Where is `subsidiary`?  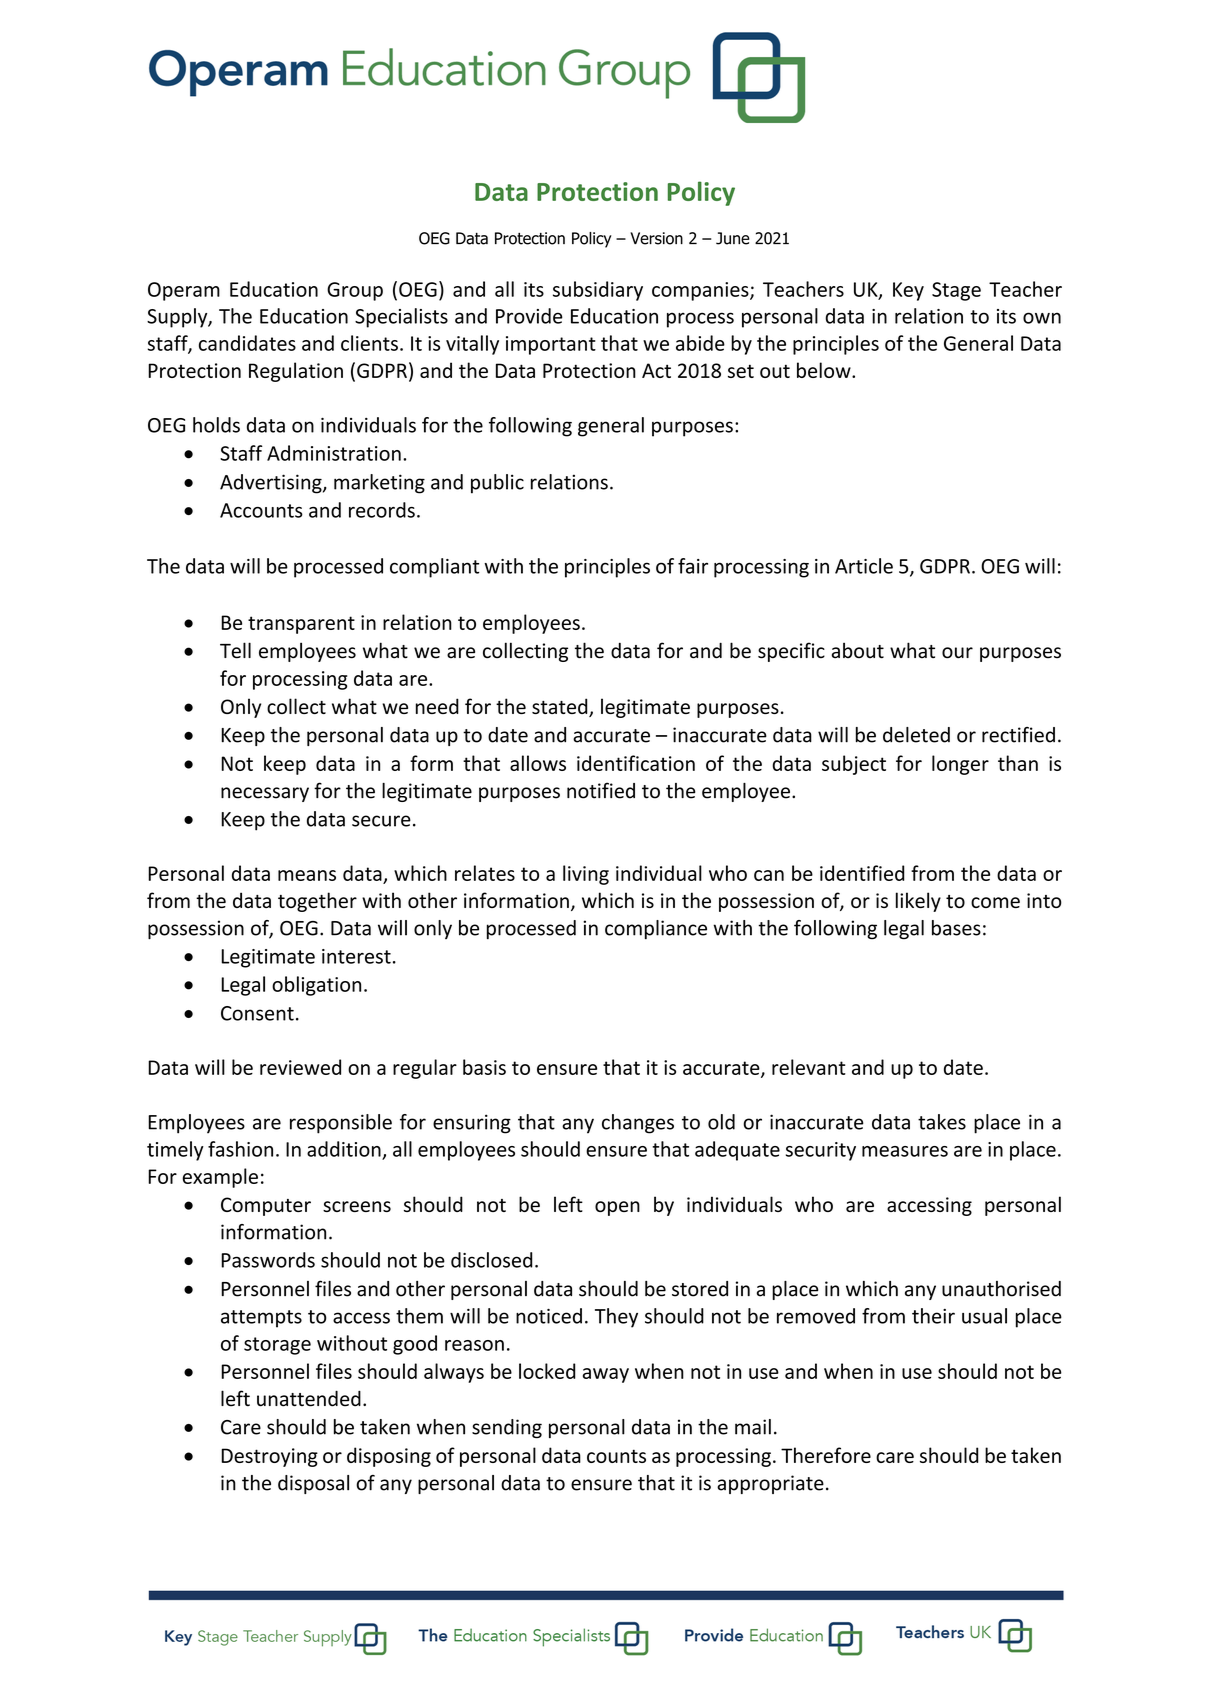 subsidiary is located at coordinates (598, 291).
